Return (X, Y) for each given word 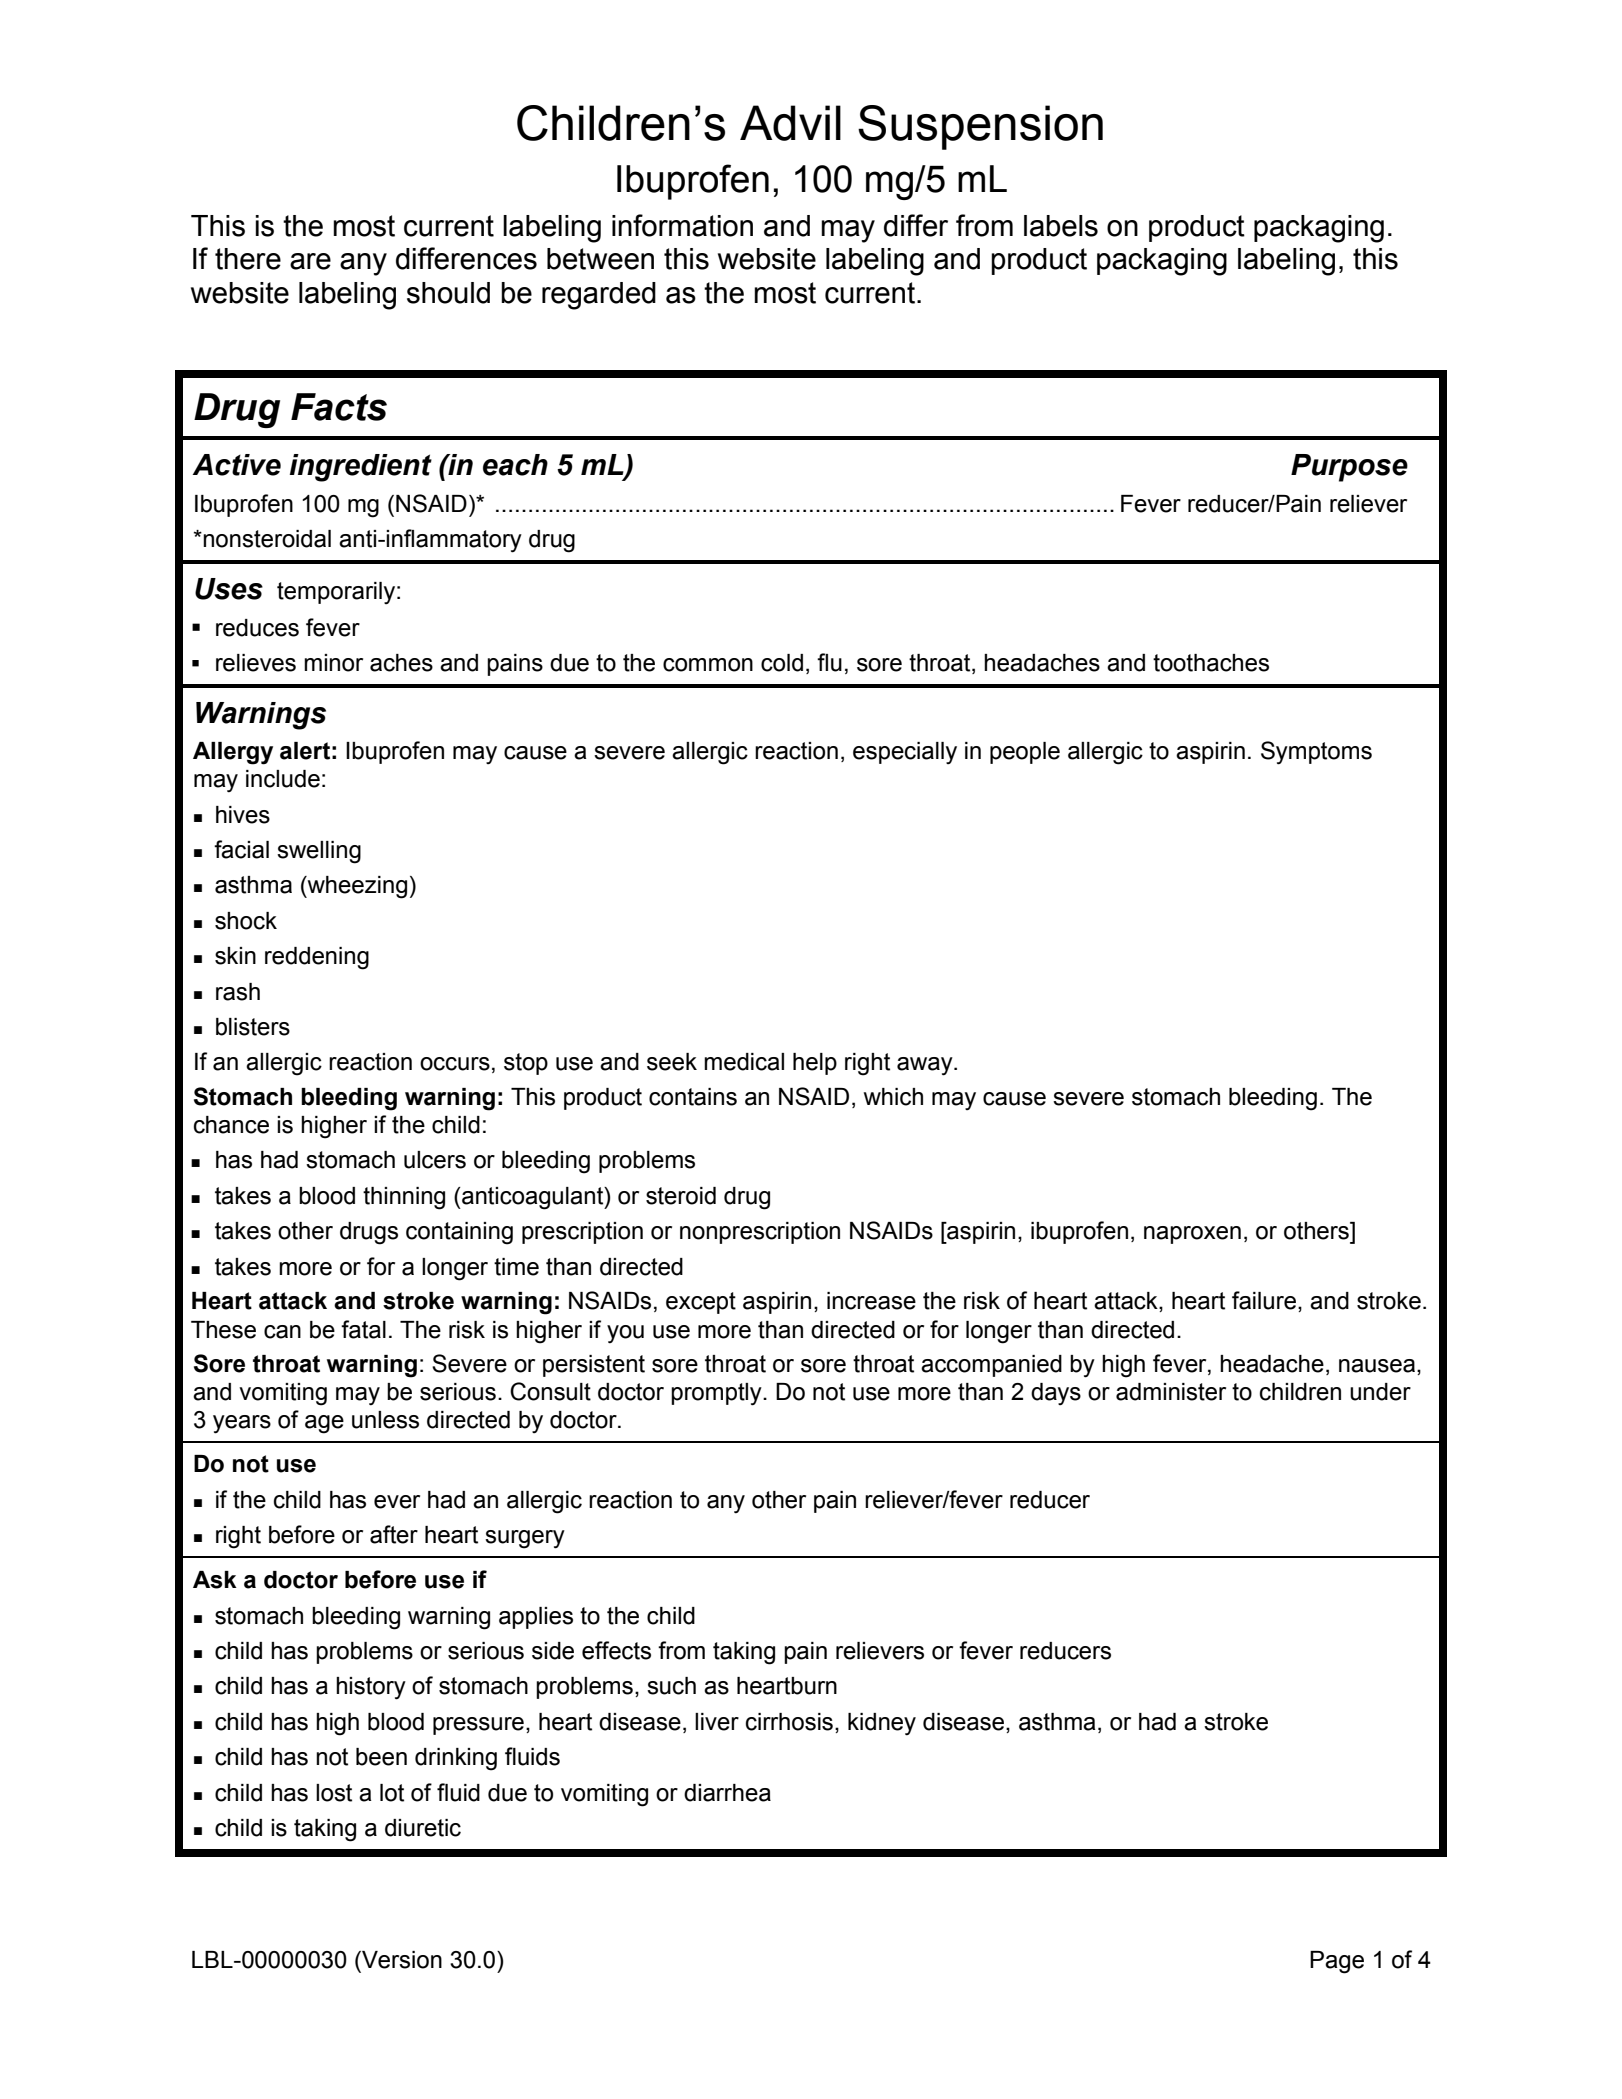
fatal (363, 1329)
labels (1061, 226)
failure (1264, 1300)
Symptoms (1316, 753)
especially (905, 753)
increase (871, 1301)
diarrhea (727, 1793)
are (310, 261)
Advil (790, 123)
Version (401, 1960)
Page (1337, 1962)
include (283, 779)
